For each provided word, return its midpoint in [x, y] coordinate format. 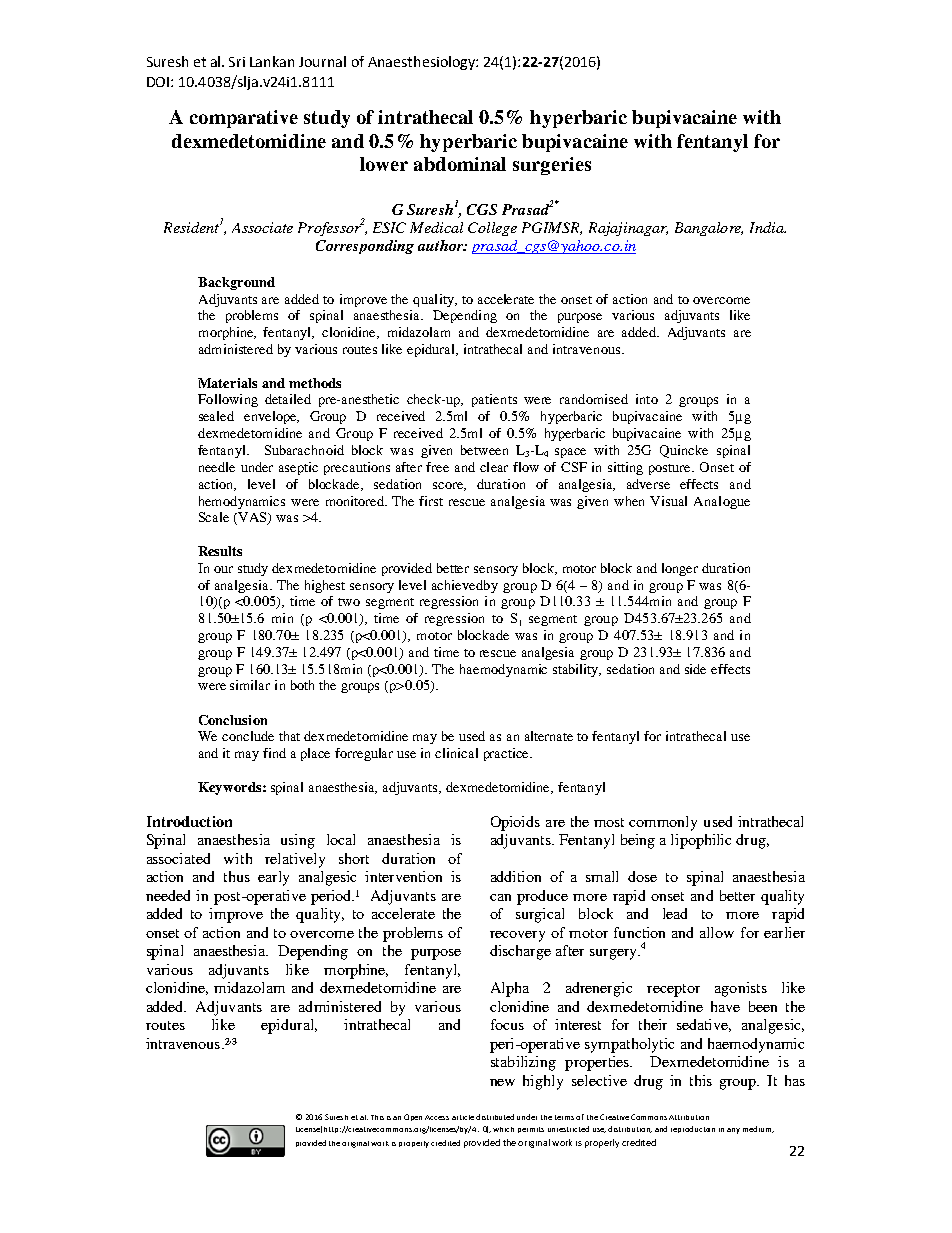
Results [220, 551]
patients [494, 400]
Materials [227, 383]
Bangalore [709, 229]
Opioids [515, 823]
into [647, 399]
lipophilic [701, 841]
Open [413, 1117]
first [431, 501]
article [463, 1117]
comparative [244, 119]
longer [680, 569]
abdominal [460, 164]
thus [237, 876]
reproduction [693, 1129]
